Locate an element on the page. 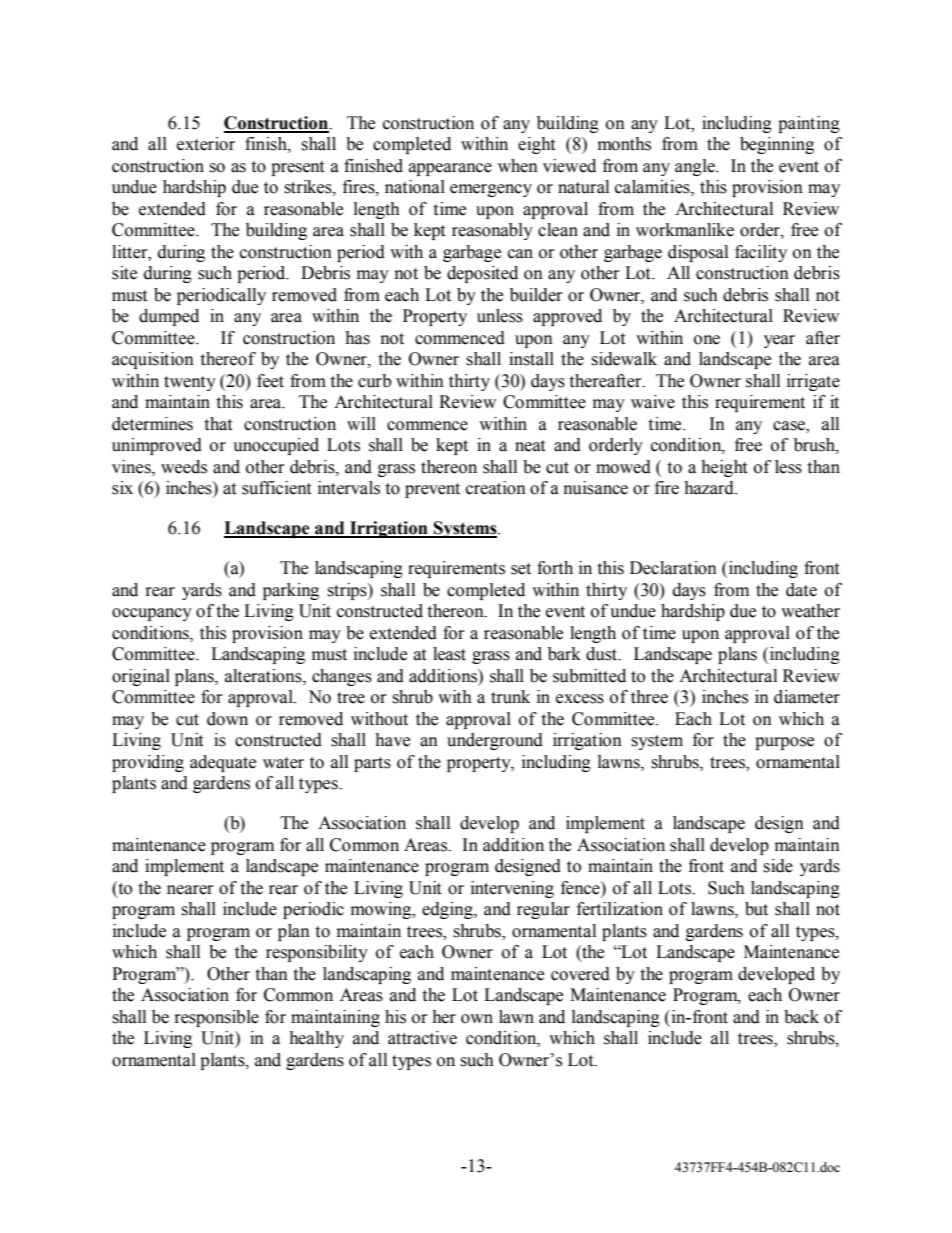 This page has width=952, height=1233. purpose is located at coordinates (784, 743).
